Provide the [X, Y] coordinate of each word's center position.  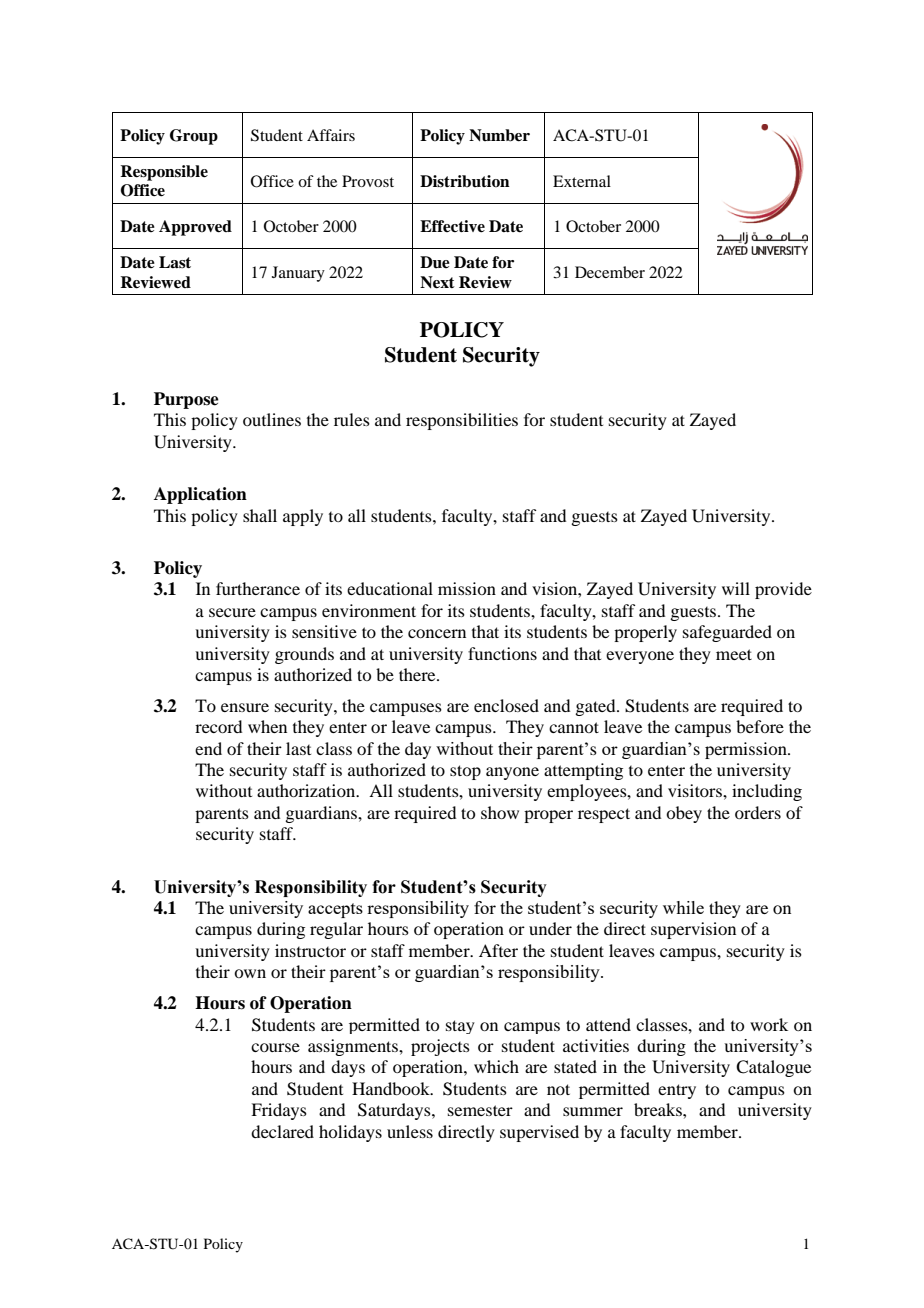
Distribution [465, 181]
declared [282, 1131]
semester [480, 1110]
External [582, 181]
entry [677, 1091]
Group [194, 137]
